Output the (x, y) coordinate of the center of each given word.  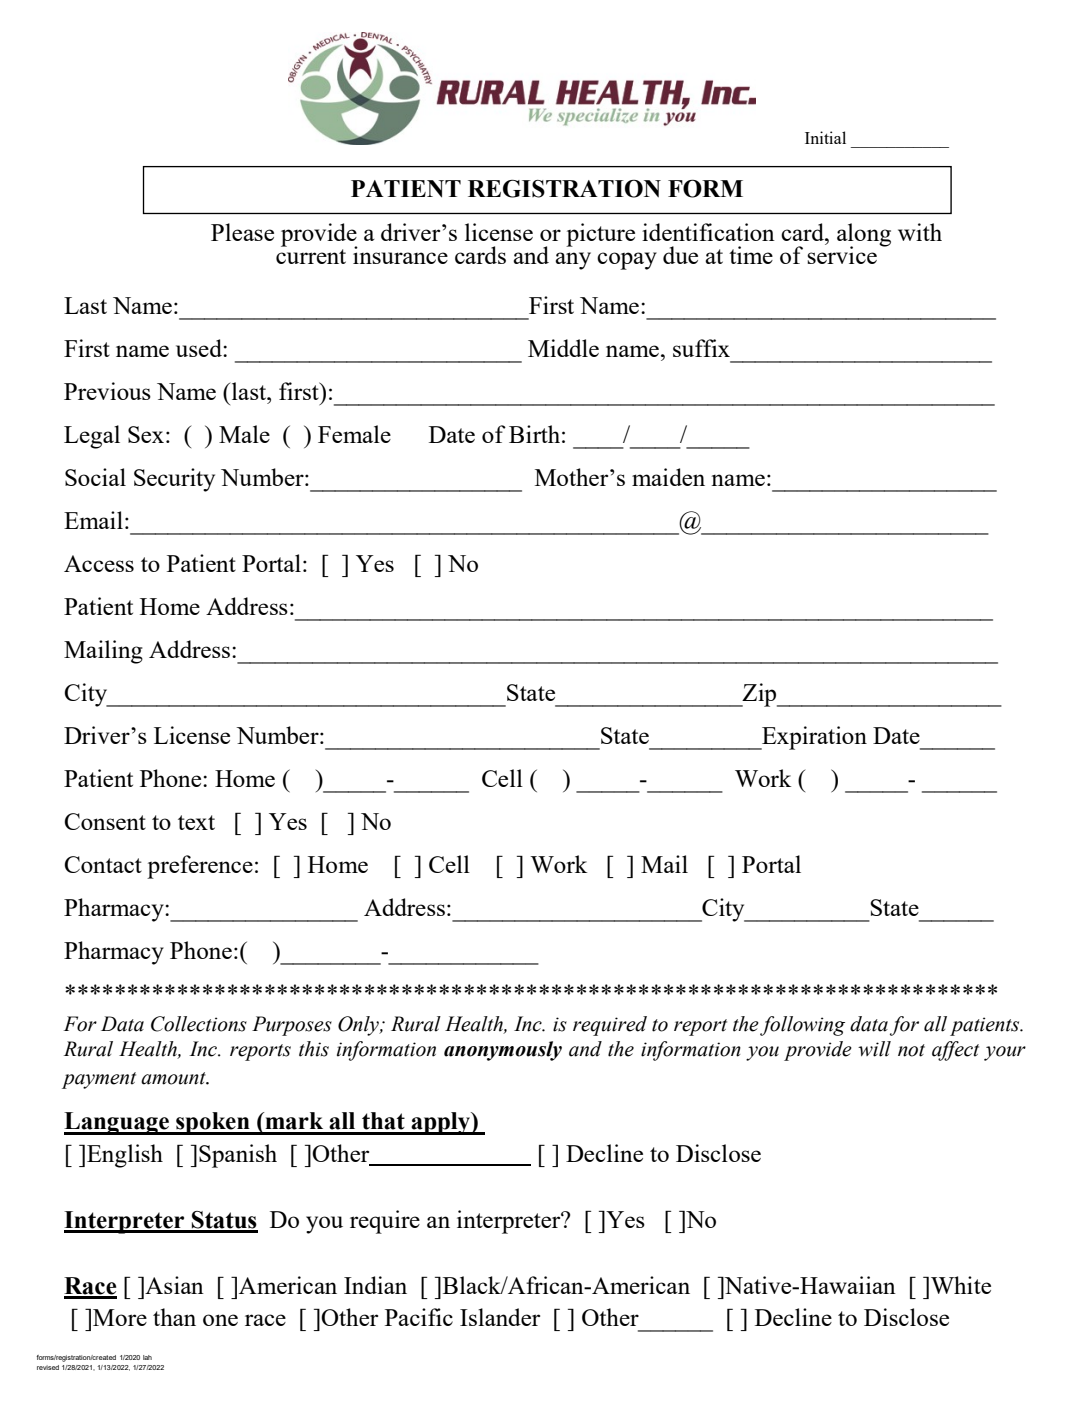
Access (99, 563)
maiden (668, 477)
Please (242, 232)
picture (600, 235)
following (802, 1026)
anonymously (503, 1051)
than (174, 1317)
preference (200, 867)
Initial (825, 137)
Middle (563, 348)
